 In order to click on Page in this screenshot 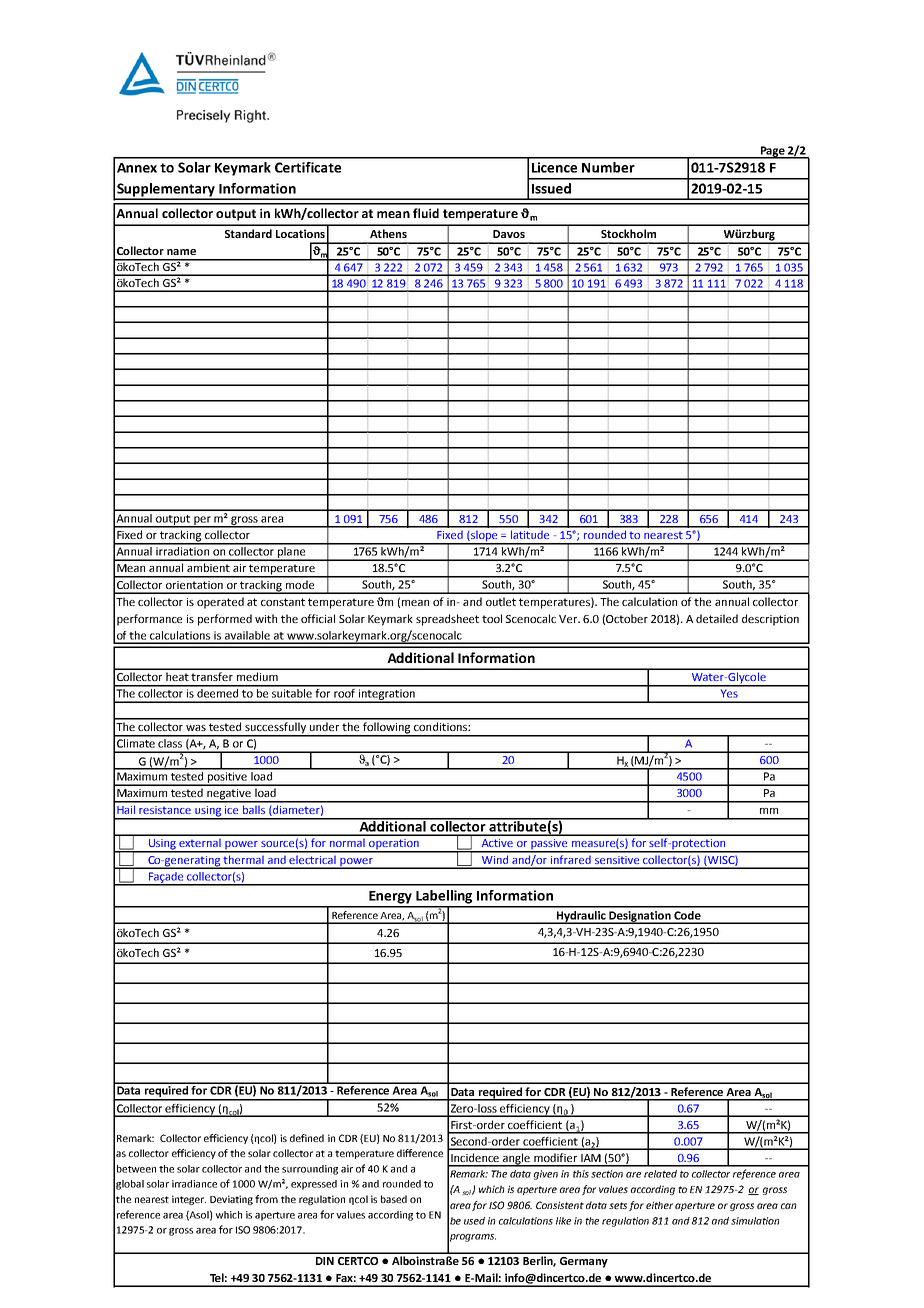, I will do `click(772, 152)`.
